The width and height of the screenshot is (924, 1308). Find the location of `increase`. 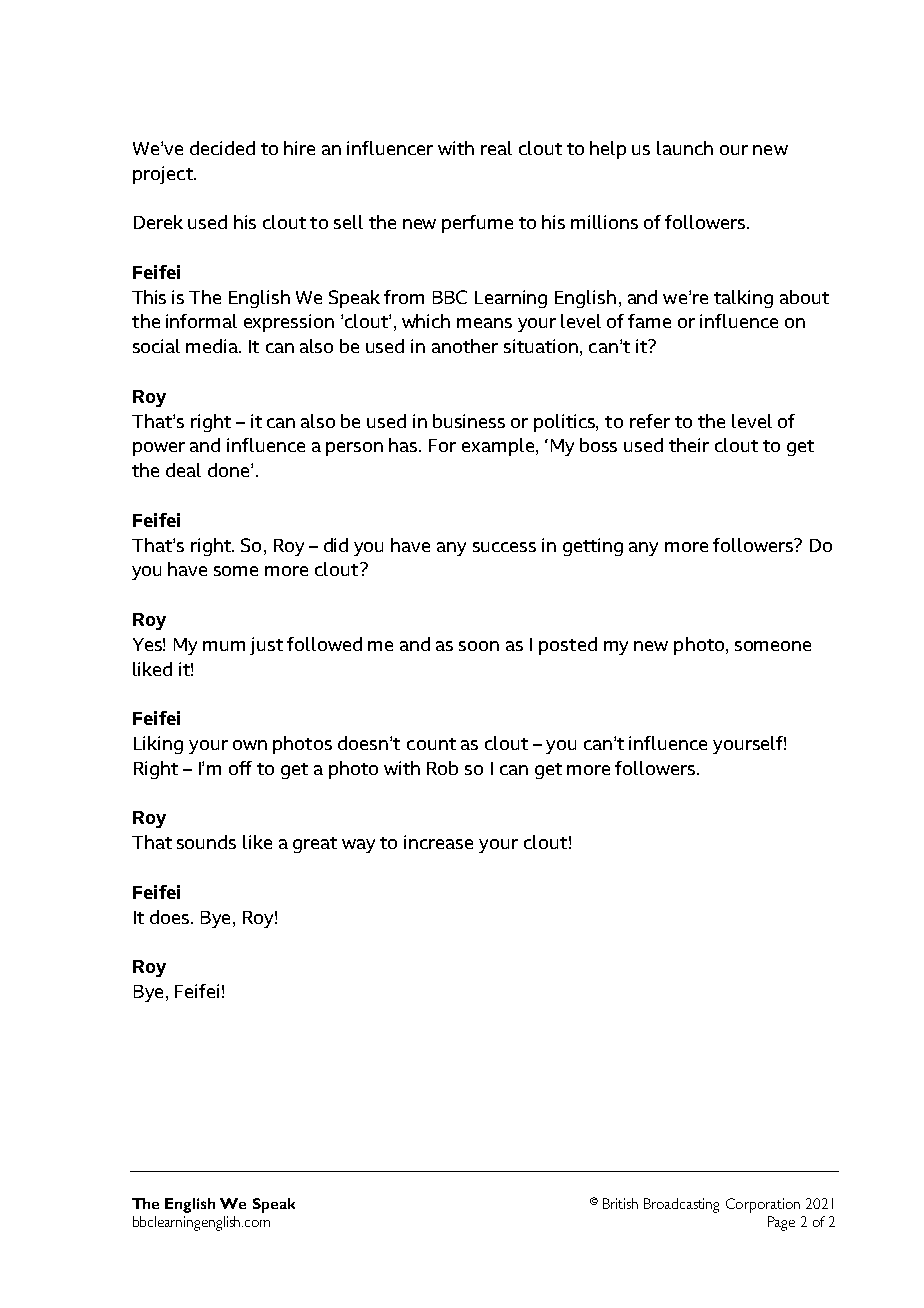

increase is located at coordinates (438, 842).
